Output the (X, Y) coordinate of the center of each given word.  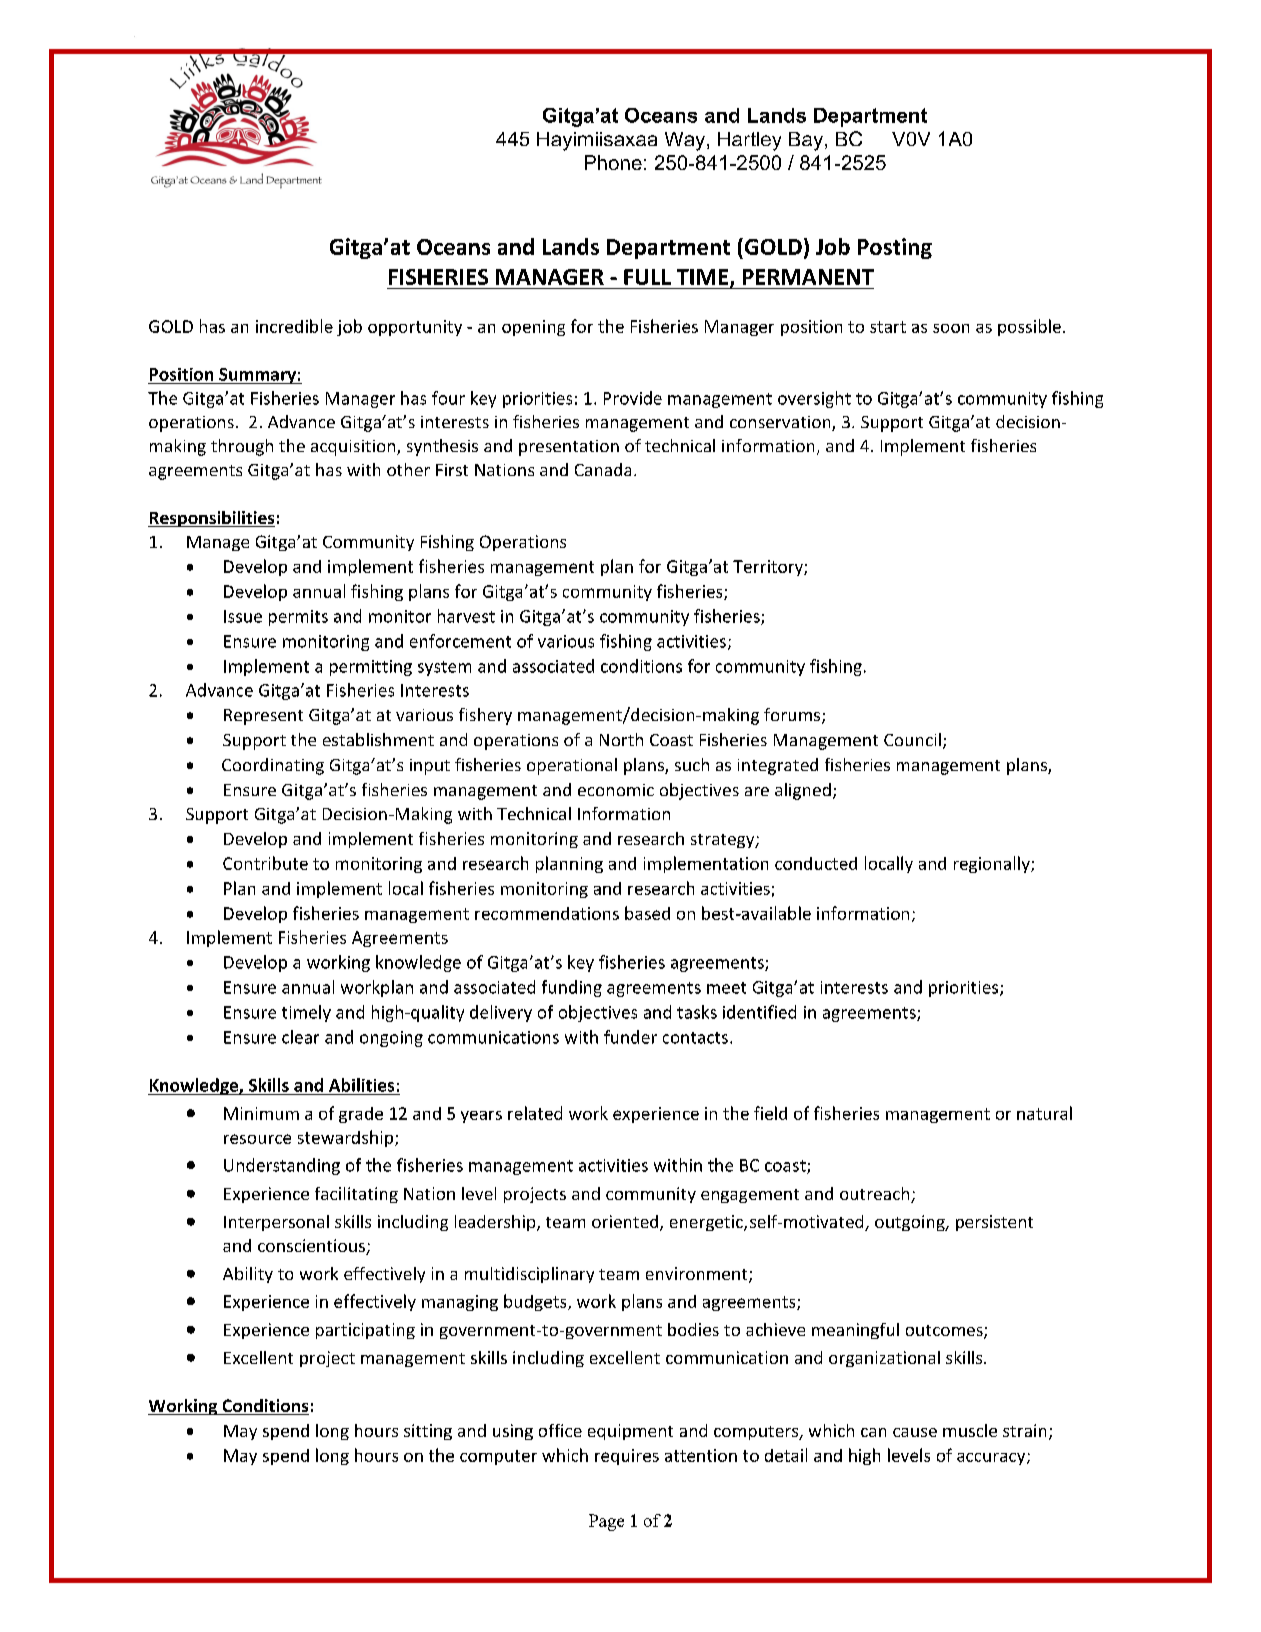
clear (300, 1037)
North (621, 739)
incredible (294, 326)
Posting (895, 248)
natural (1044, 1113)
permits (298, 618)
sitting (428, 1432)
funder (630, 1037)
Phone (613, 162)
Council (912, 739)
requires (627, 1457)
